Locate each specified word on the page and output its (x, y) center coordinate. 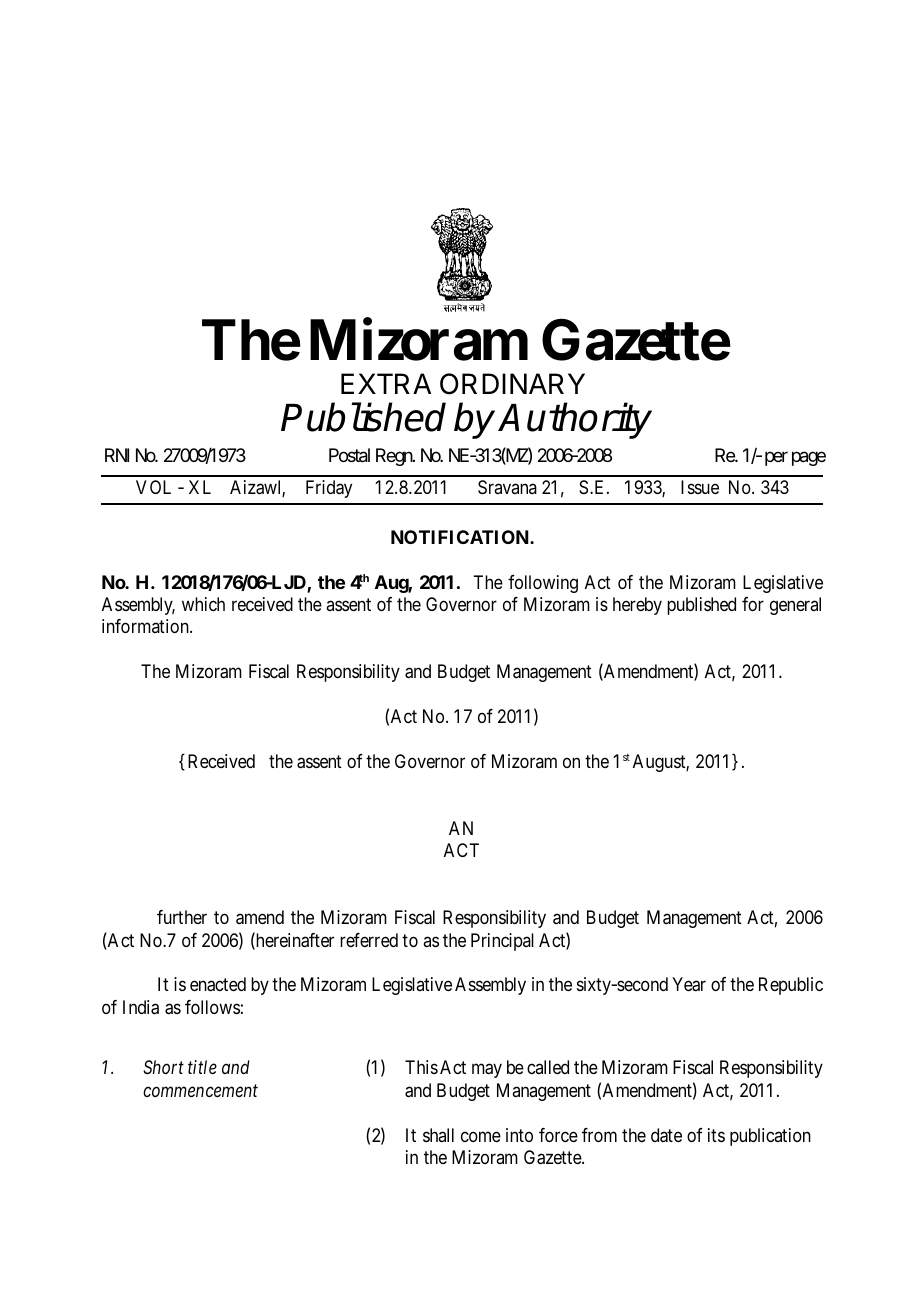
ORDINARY (512, 384)
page (809, 458)
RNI (117, 455)
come (481, 1136)
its (716, 1135)
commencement (200, 1091)
